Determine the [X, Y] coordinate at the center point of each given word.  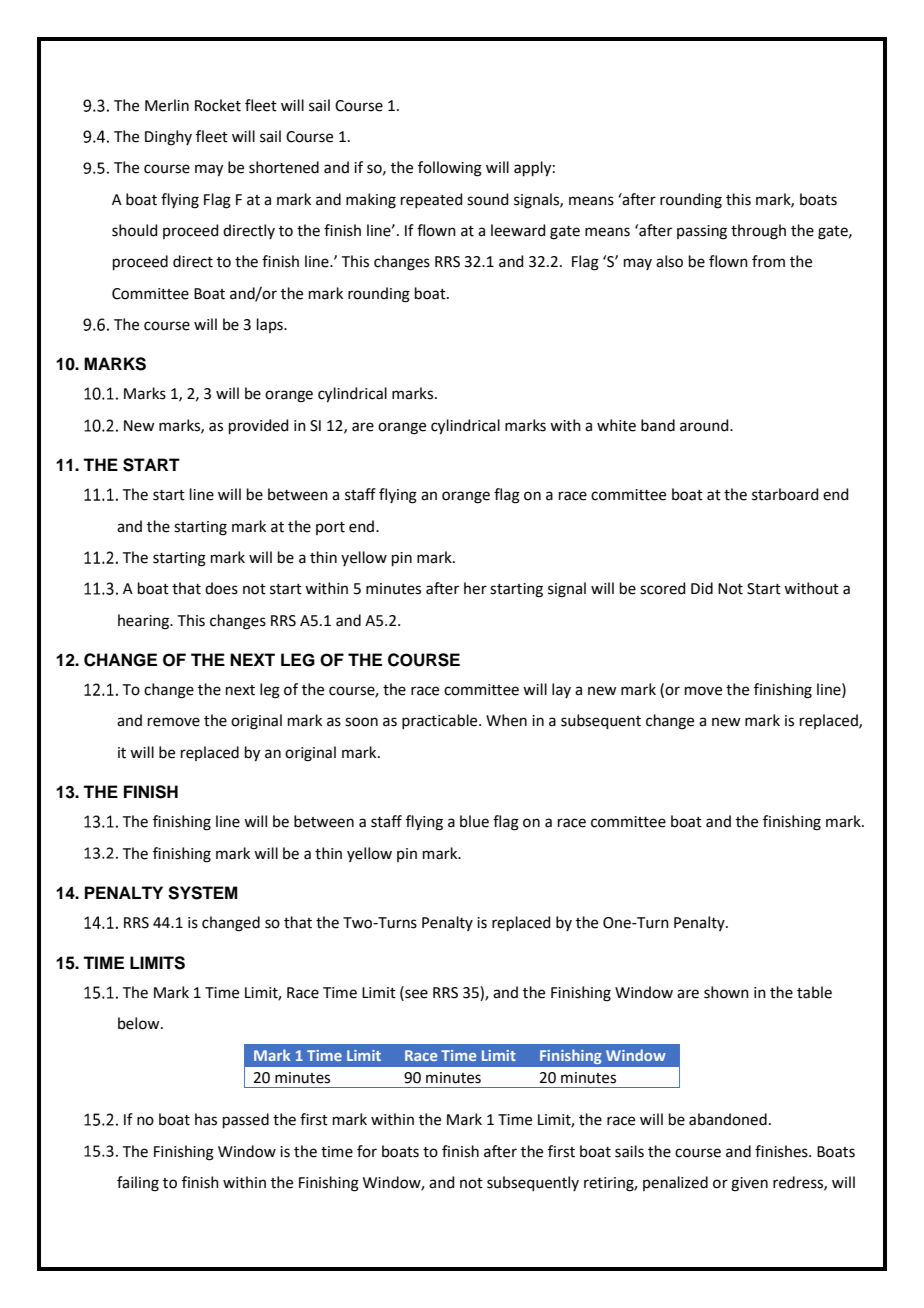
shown [726, 992]
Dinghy [168, 138]
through [758, 232]
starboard [785, 494]
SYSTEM [203, 893]
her [475, 588]
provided [259, 426]
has [206, 1119]
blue [474, 821]
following [450, 169]
